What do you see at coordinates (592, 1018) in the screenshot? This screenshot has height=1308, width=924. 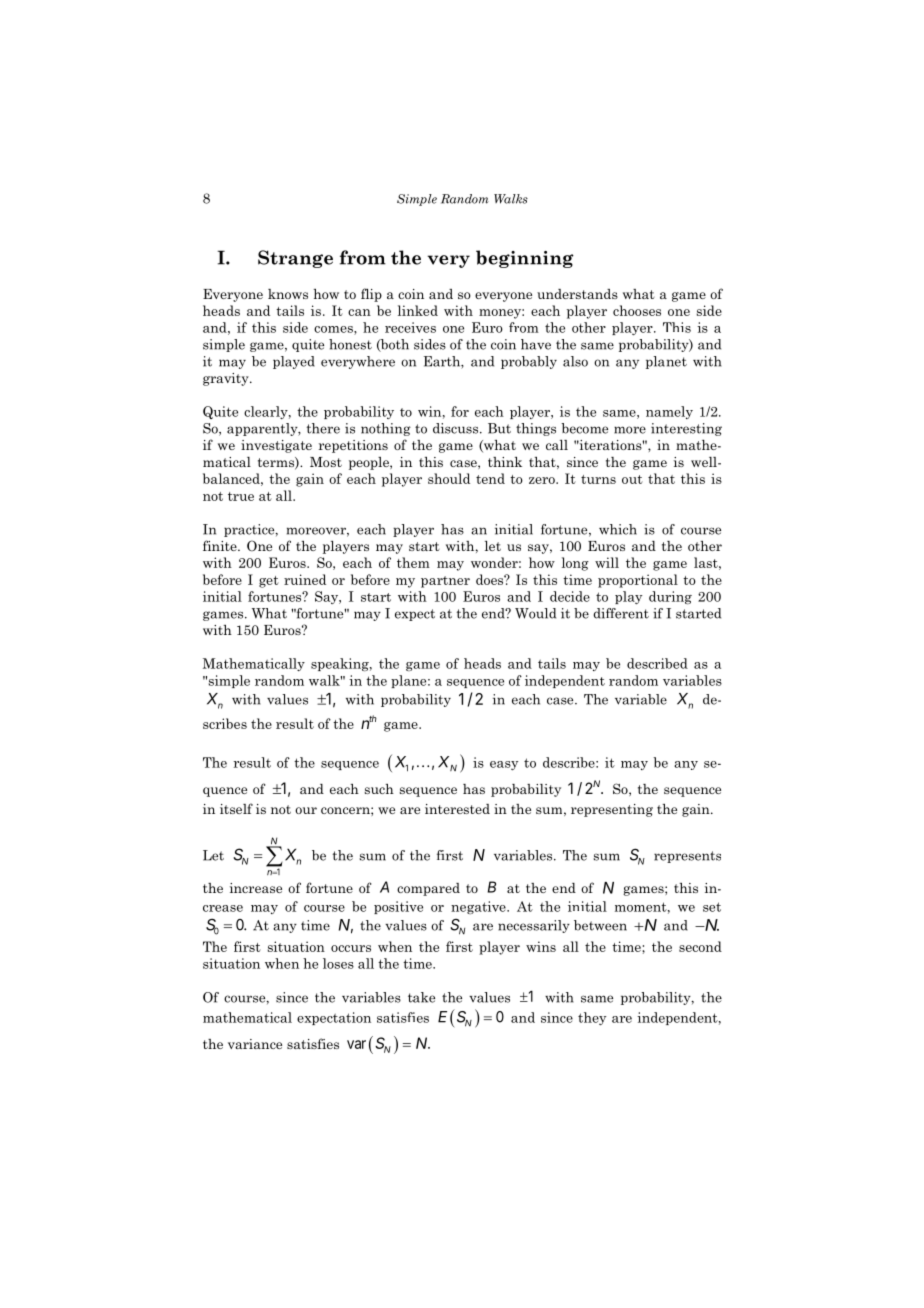 I see `they` at bounding box center [592, 1018].
